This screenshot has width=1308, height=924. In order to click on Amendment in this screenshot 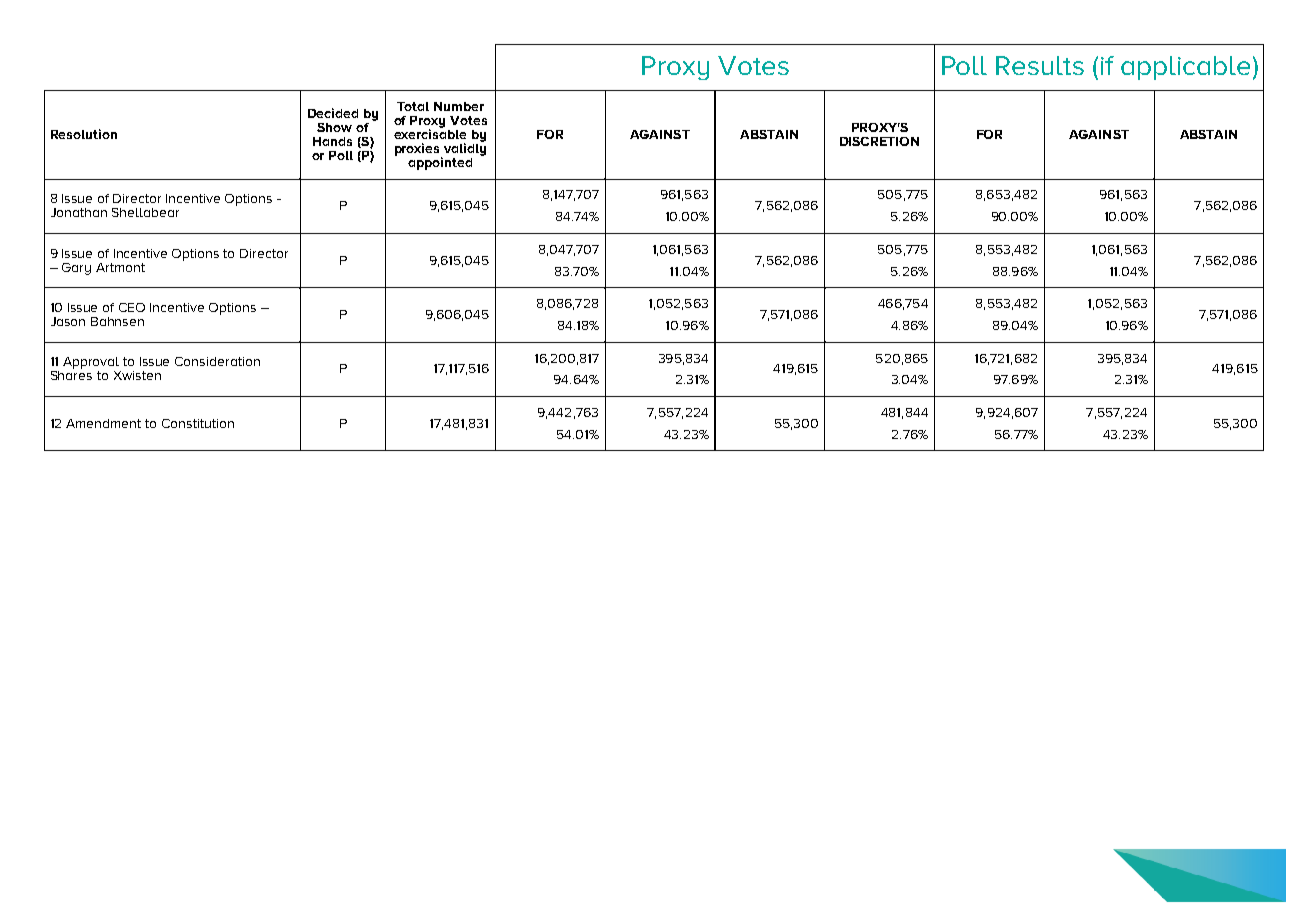, I will do `click(103, 423)`.
